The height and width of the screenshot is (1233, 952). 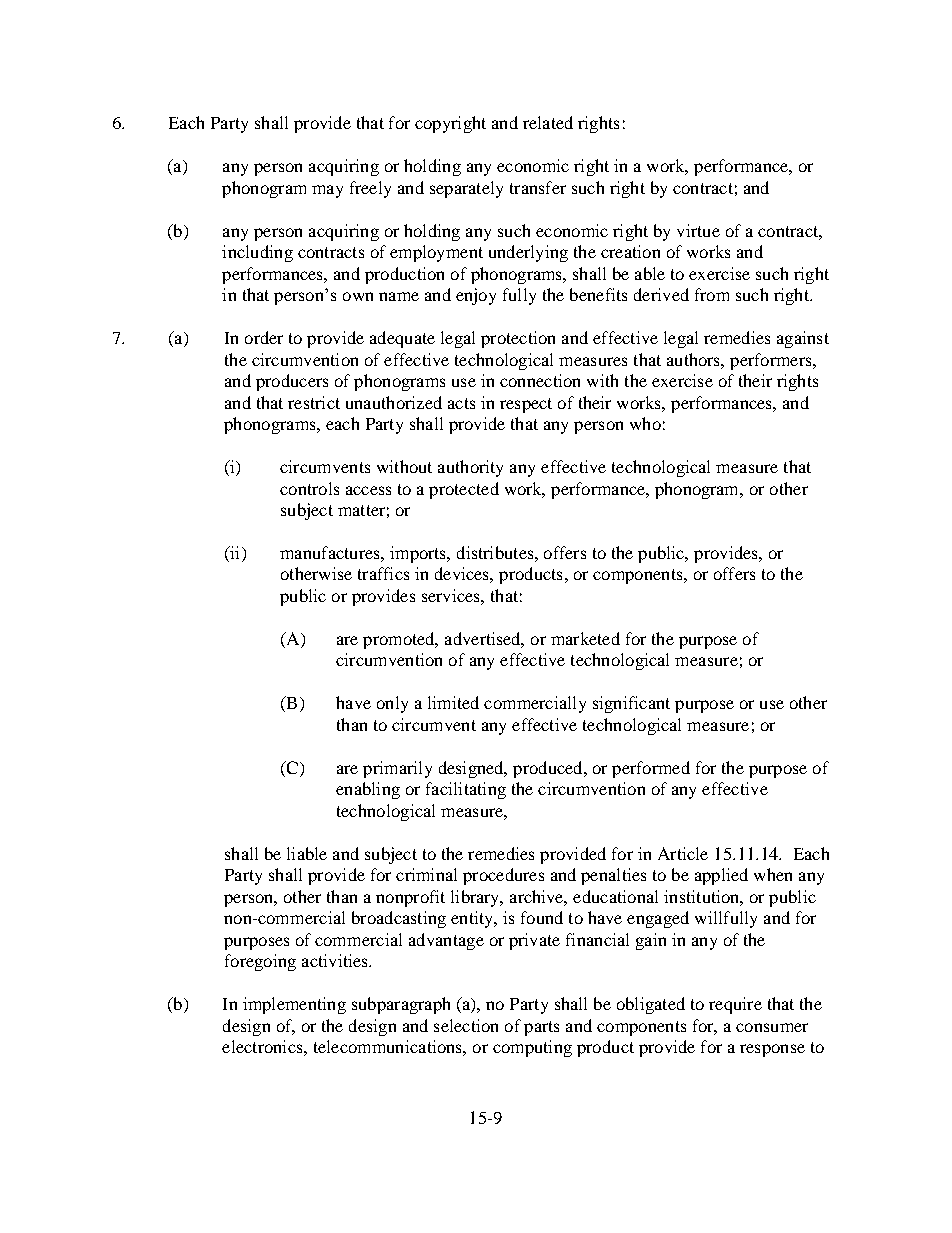 What do you see at coordinates (368, 790) in the screenshot?
I see `enabling` at bounding box center [368, 790].
